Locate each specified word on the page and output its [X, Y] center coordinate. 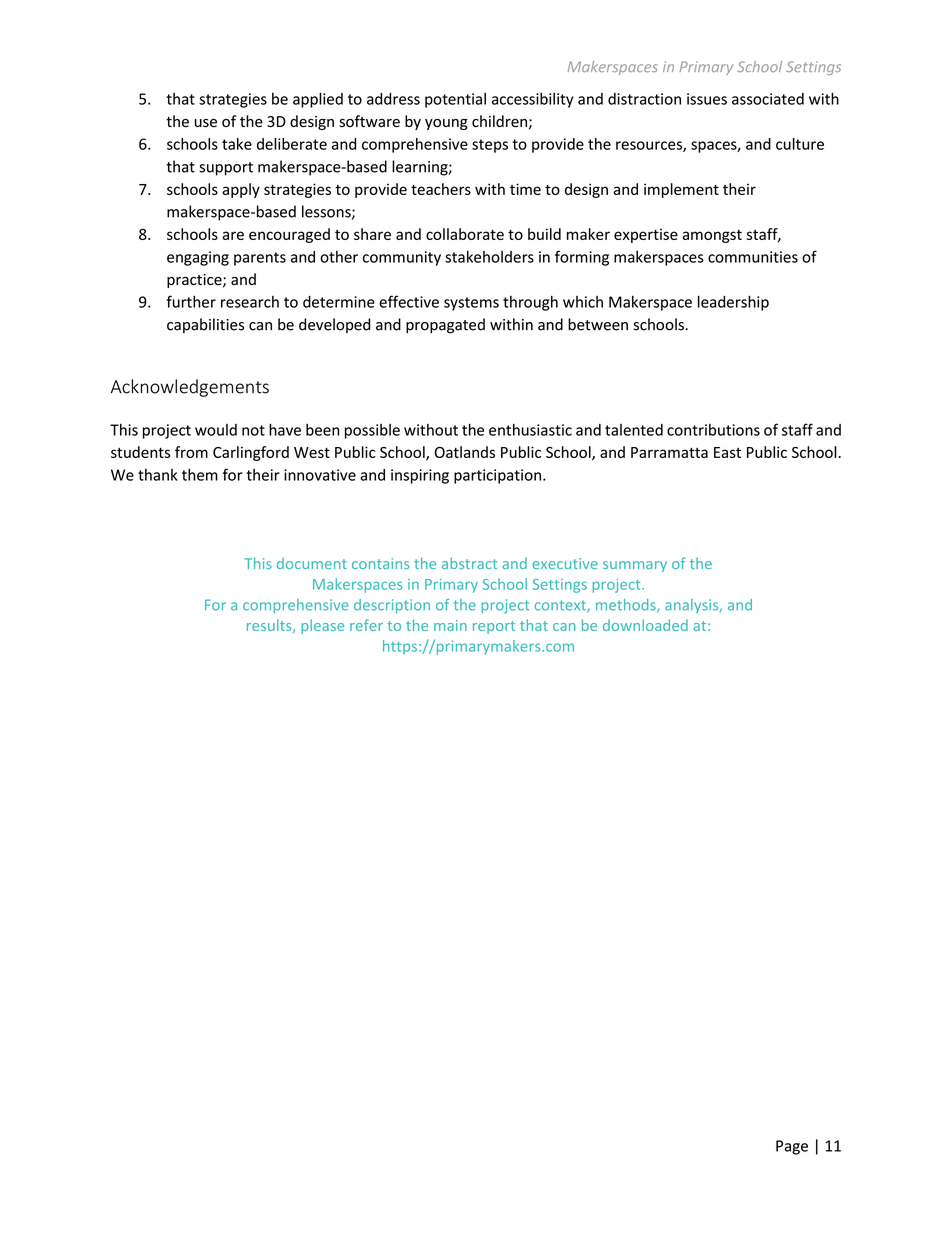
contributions [713, 430]
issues [707, 99]
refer [366, 625]
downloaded [645, 625]
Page [792, 1147]
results [270, 626]
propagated [445, 326]
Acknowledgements [190, 388]
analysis [693, 606]
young [446, 124]
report [494, 627]
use [206, 123]
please [322, 626]
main [450, 625]
